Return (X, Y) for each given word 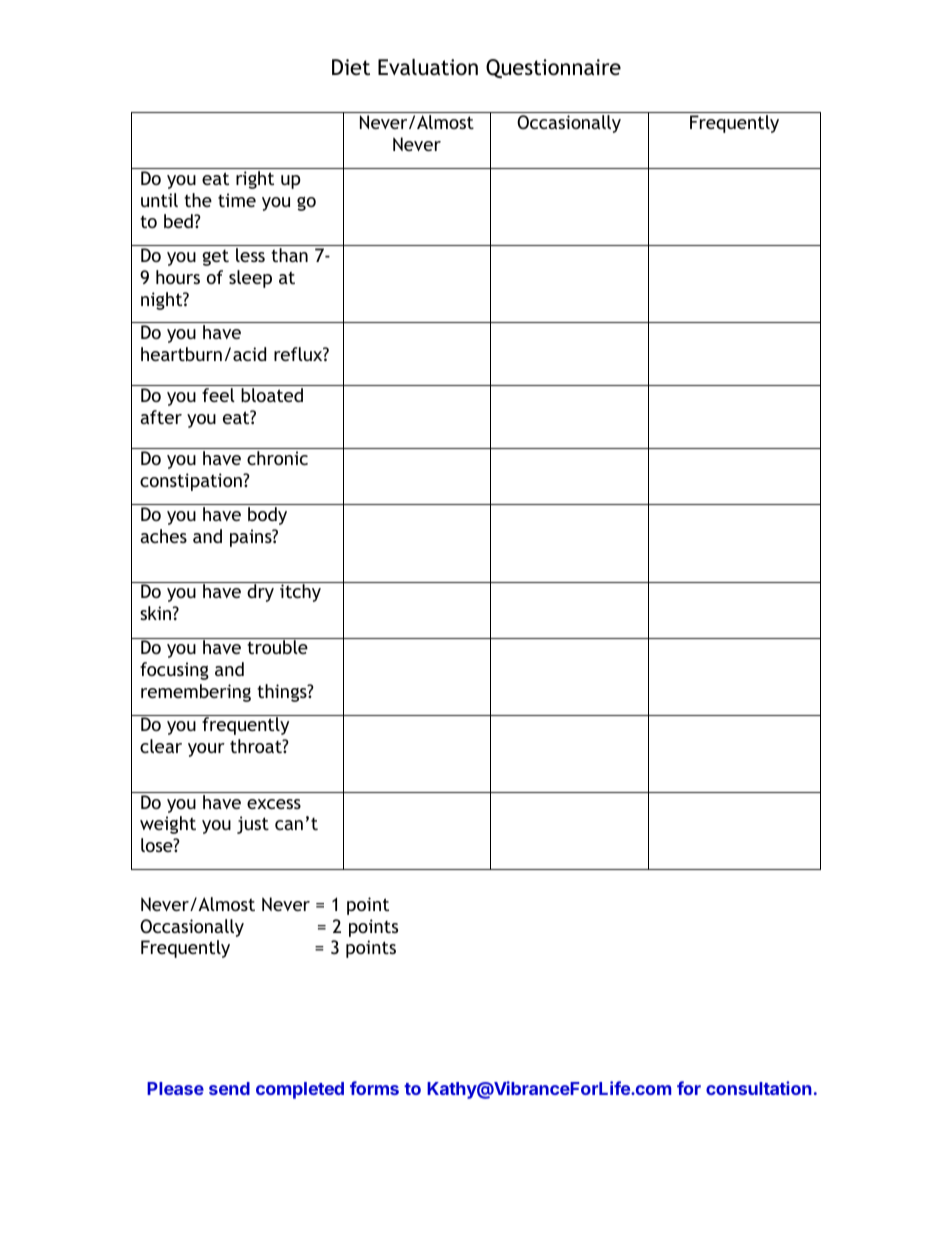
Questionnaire (553, 68)
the (198, 200)
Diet (351, 67)
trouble (277, 647)
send (229, 1088)
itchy (300, 593)
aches (163, 536)
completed (300, 1090)
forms (374, 1088)
